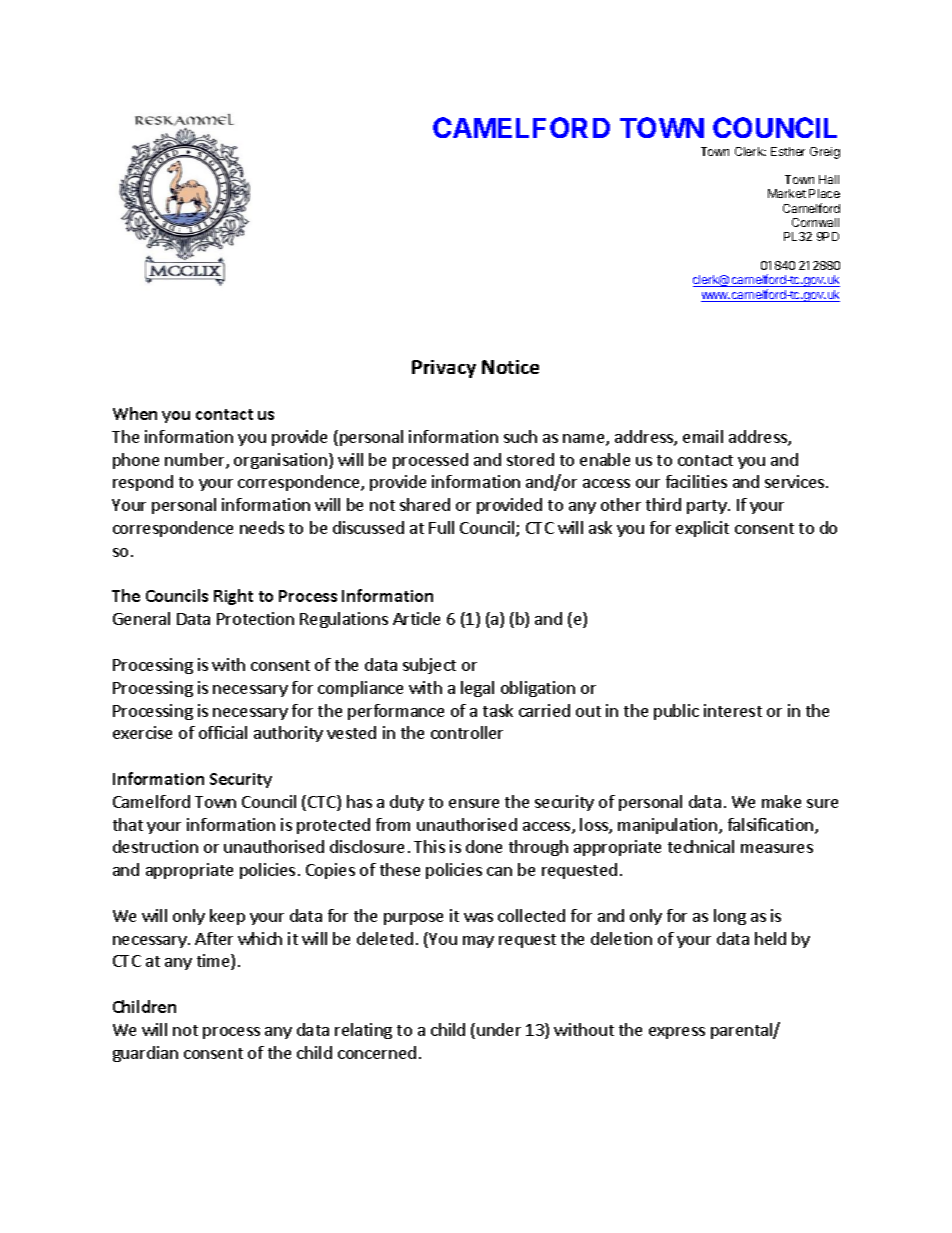 The image size is (952, 1233). I want to click on interest, so click(733, 710).
